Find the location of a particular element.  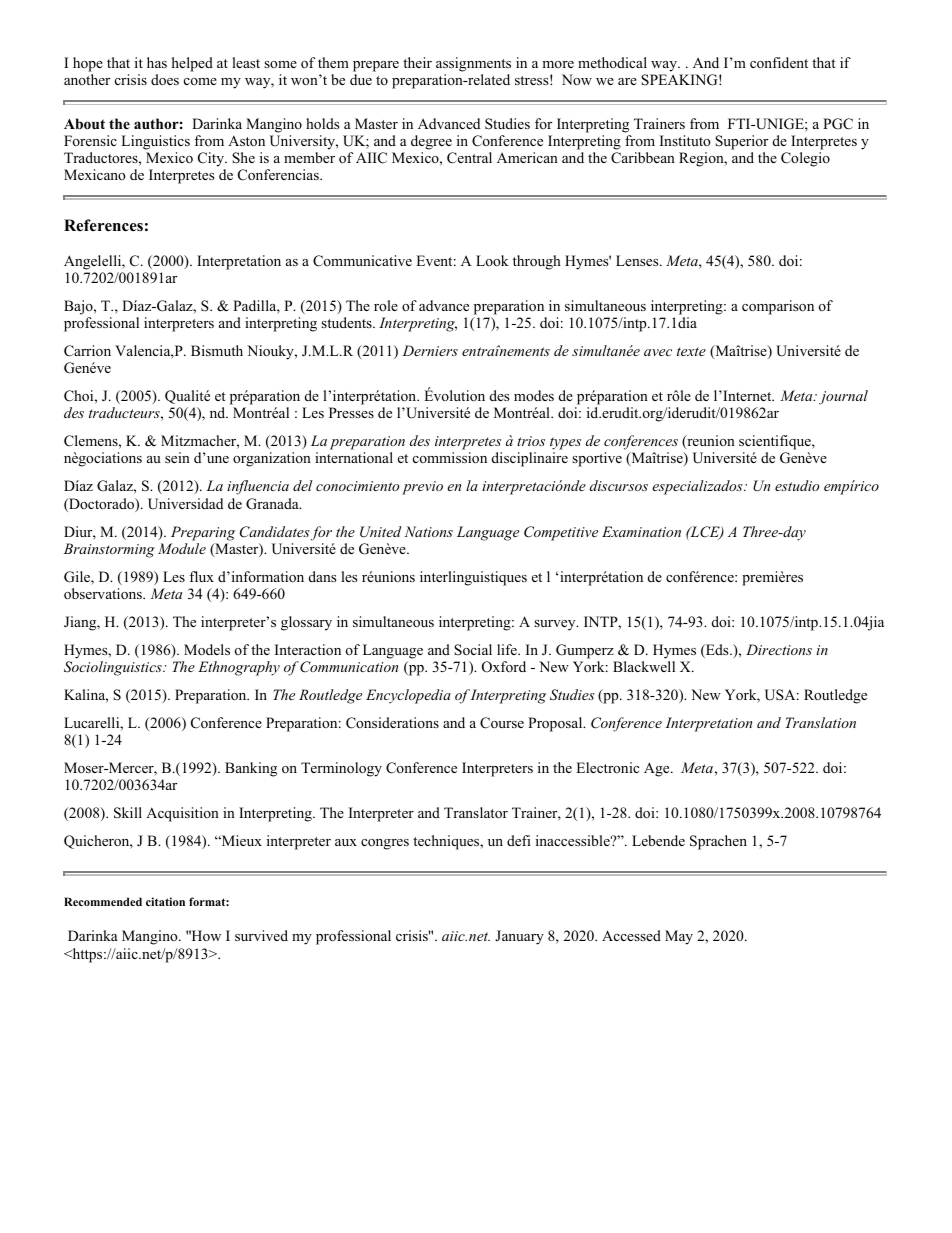

Look is located at coordinates (492, 260).
